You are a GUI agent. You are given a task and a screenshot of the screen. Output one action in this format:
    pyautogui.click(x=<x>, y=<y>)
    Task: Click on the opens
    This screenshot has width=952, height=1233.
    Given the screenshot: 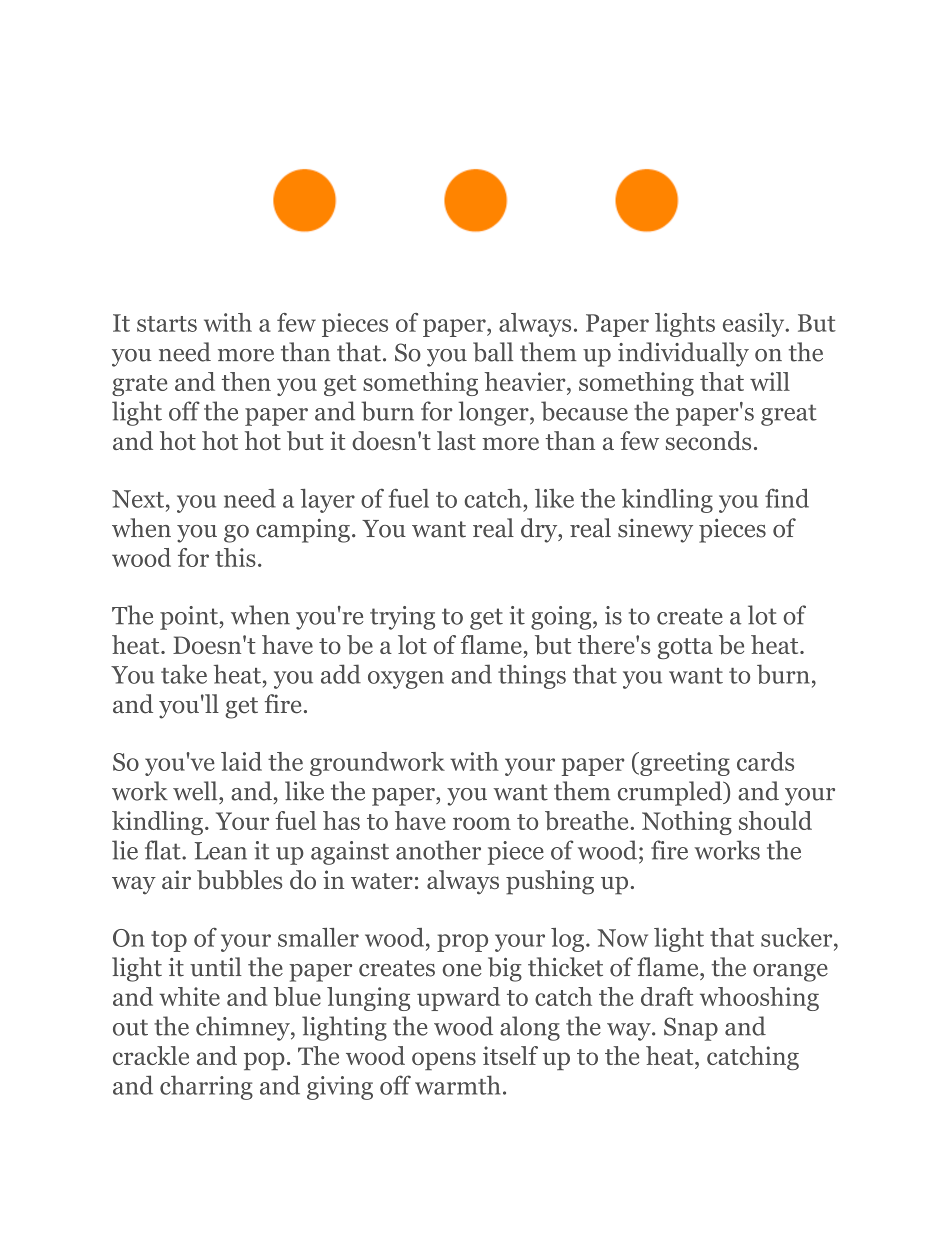 What is the action you would take?
    pyautogui.click(x=444, y=1061)
